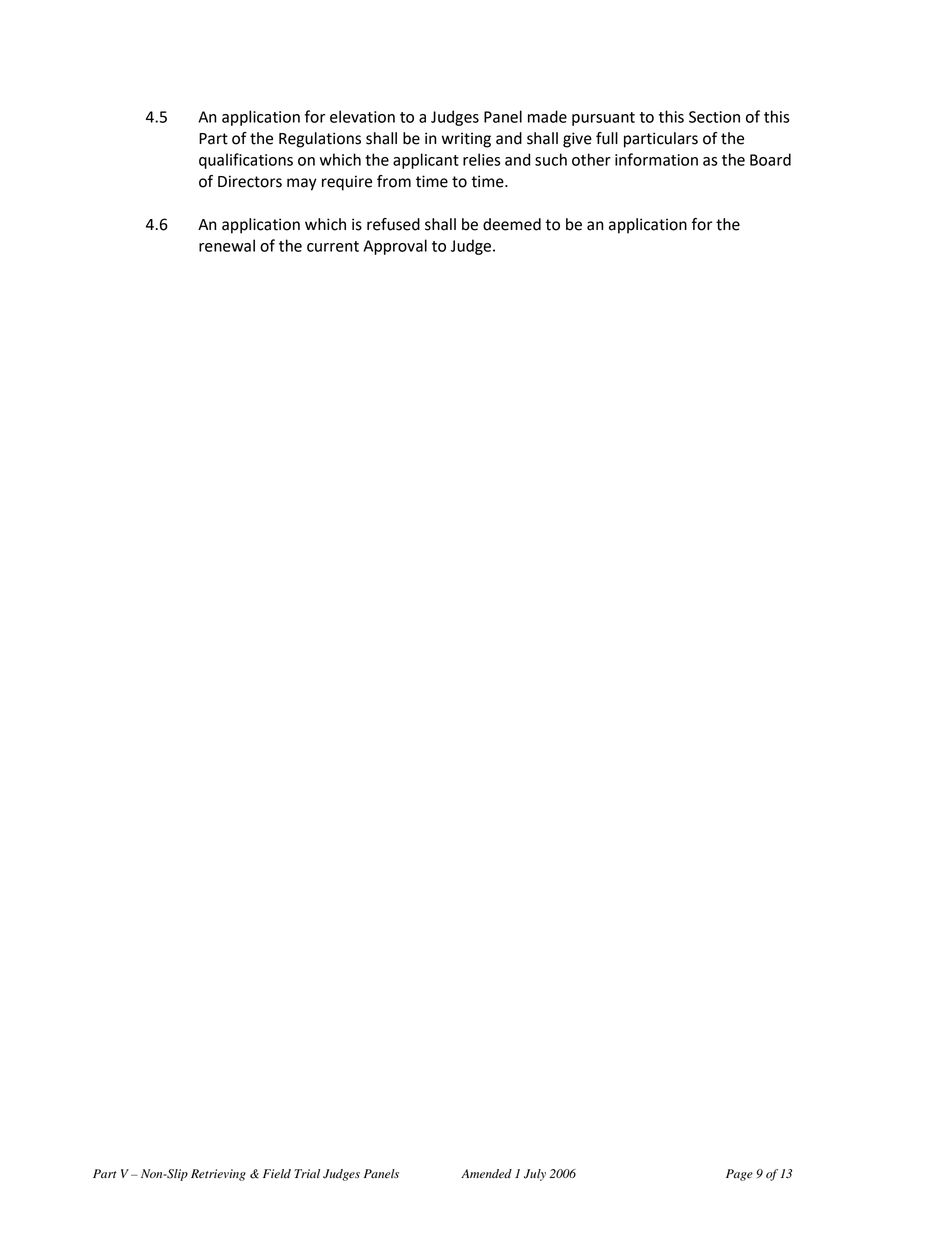 This document has width=952, height=1233. Describe the element at coordinates (512, 224) in the document. I see `deemed` at that location.
